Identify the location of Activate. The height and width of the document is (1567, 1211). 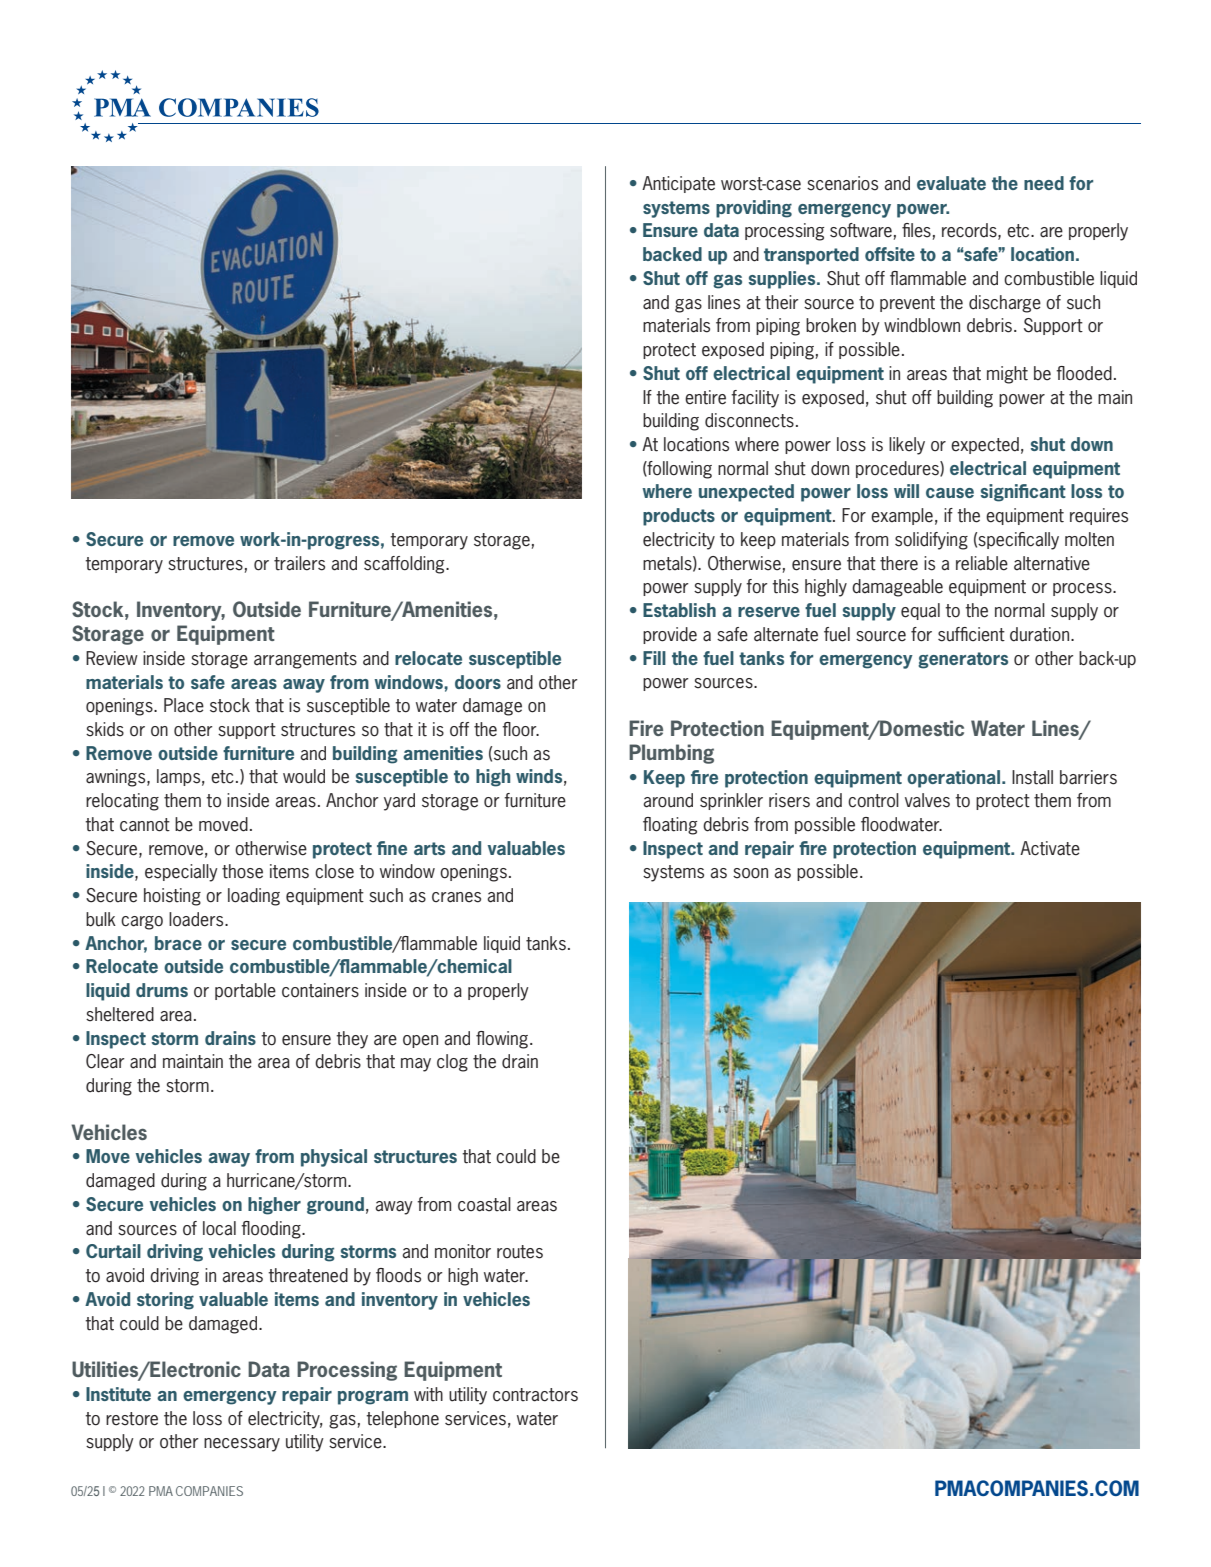
(1050, 848).
